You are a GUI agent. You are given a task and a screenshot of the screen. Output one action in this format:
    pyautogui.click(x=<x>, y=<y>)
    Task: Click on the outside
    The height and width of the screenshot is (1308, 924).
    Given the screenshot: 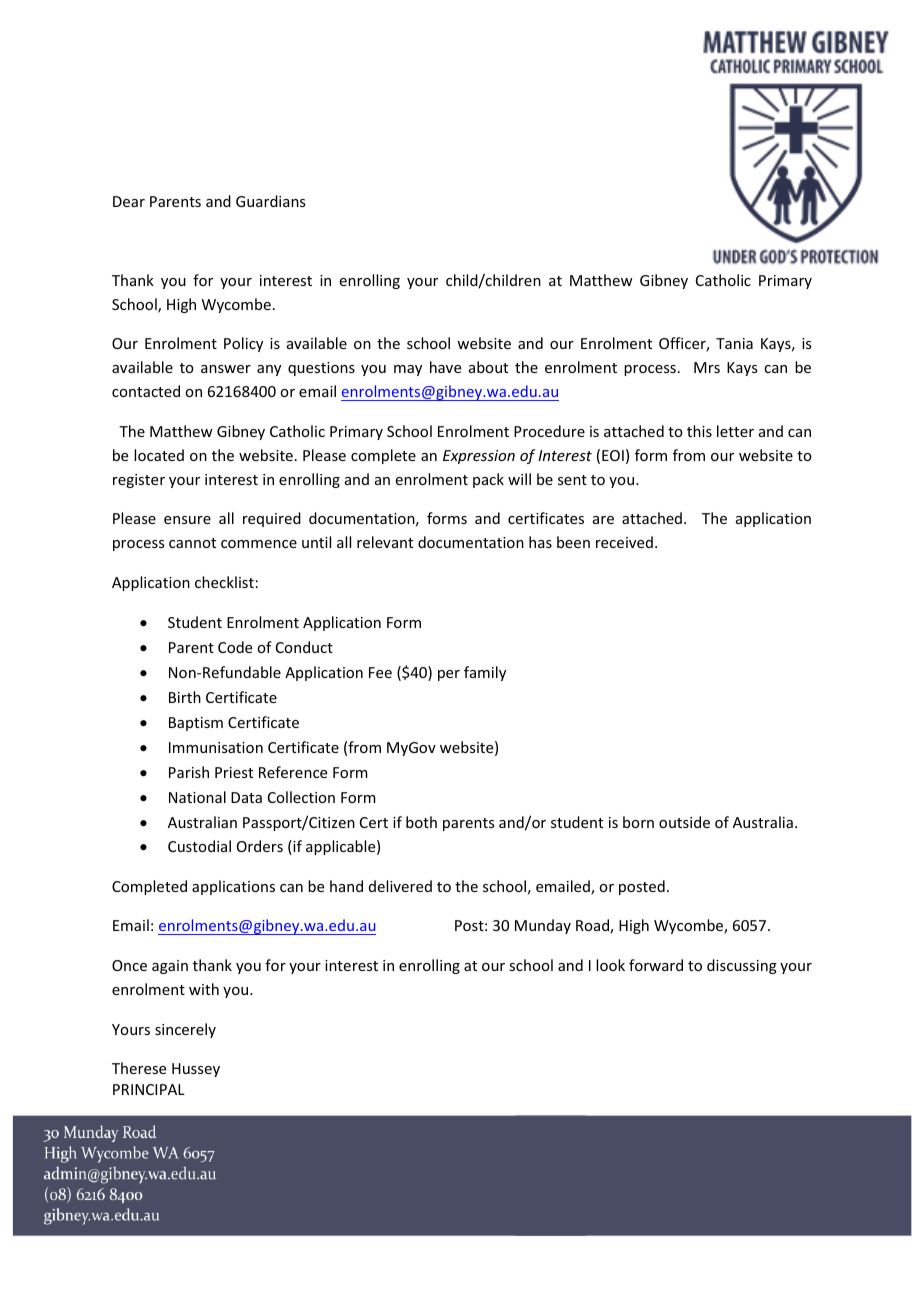 What is the action you would take?
    pyautogui.click(x=684, y=822)
